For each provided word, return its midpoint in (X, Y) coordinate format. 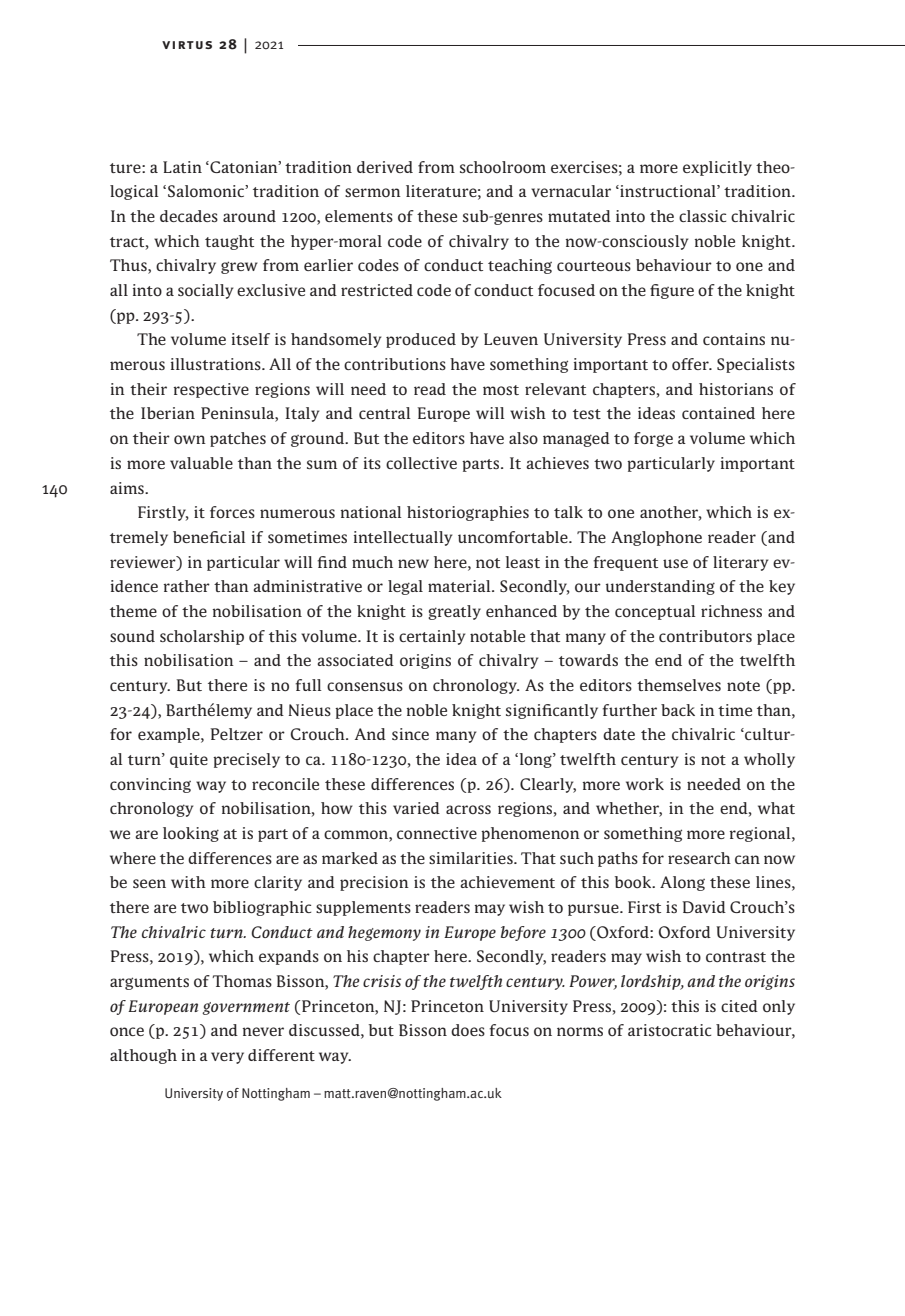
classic (702, 216)
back (678, 710)
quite (189, 760)
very (227, 1058)
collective (421, 463)
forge (653, 439)
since (410, 734)
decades (189, 216)
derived (385, 167)
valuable (201, 463)
